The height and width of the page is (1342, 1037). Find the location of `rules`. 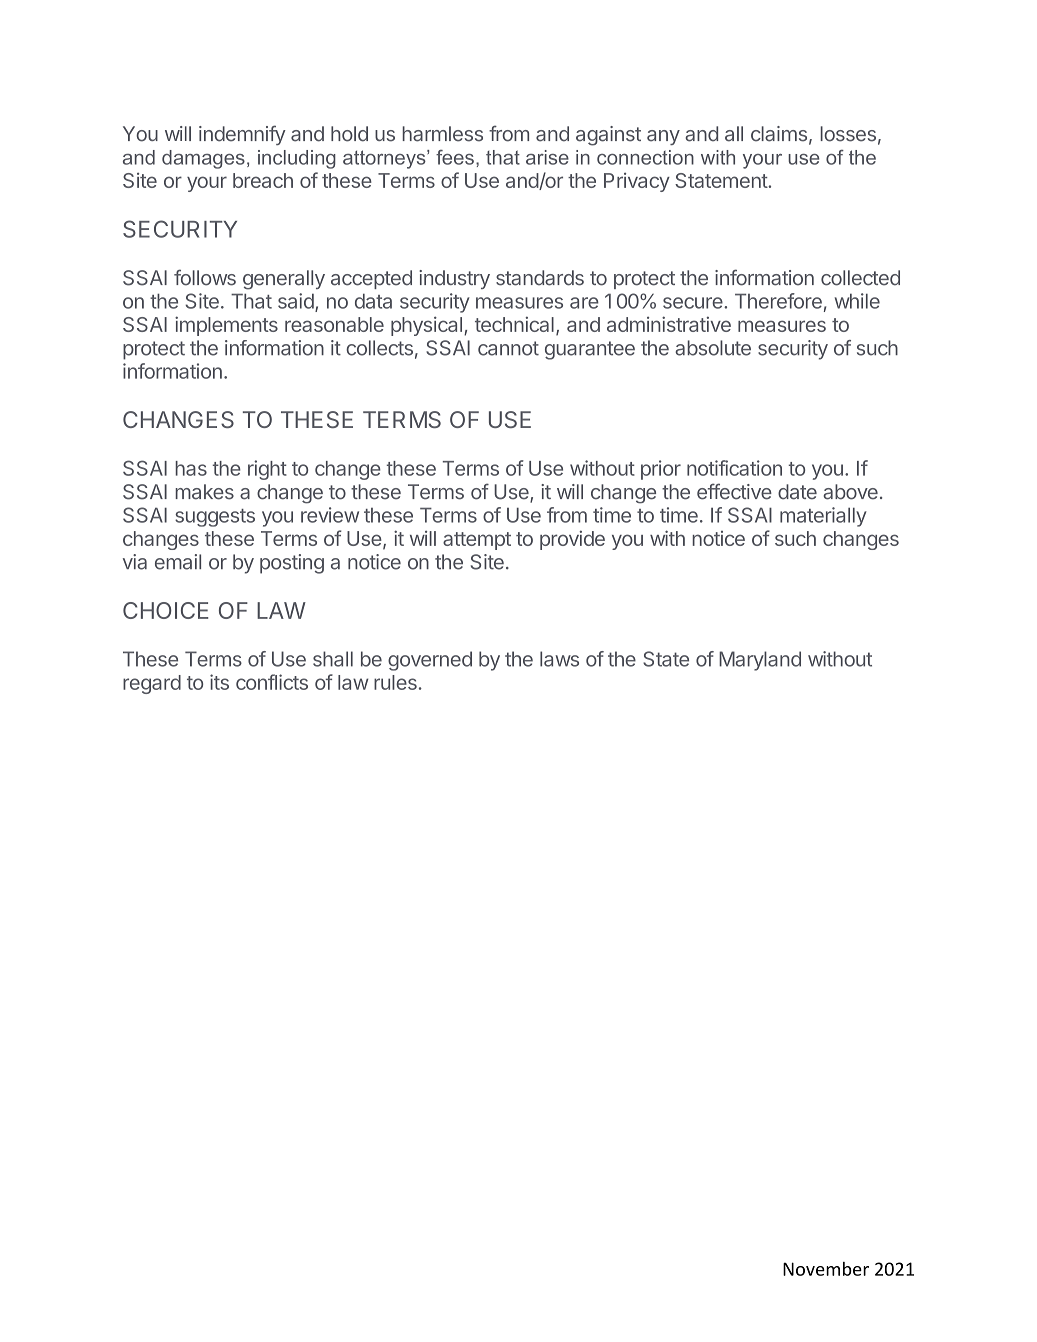

rules is located at coordinates (395, 682).
